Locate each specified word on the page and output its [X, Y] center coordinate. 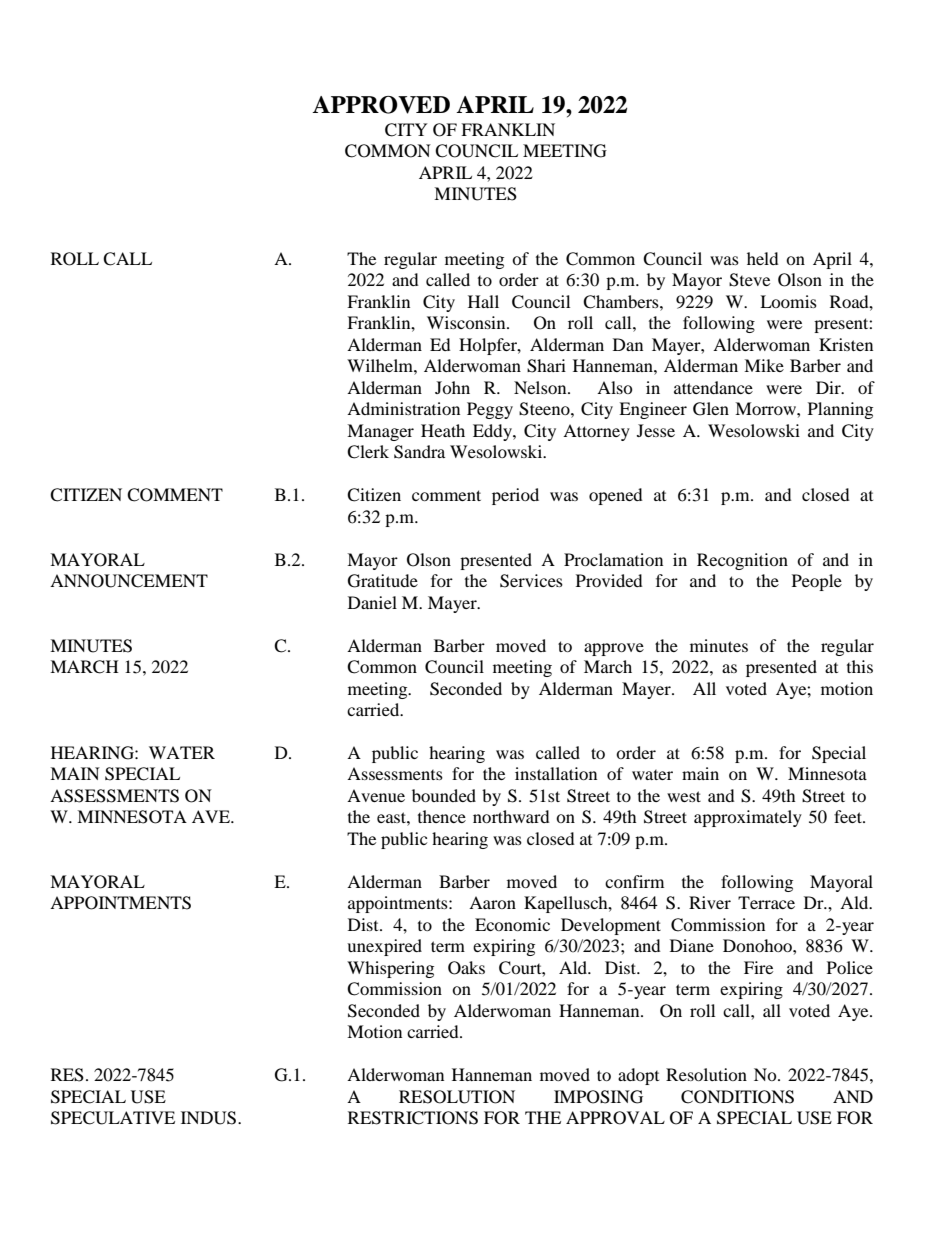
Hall [483, 301]
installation [556, 773]
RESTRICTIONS [413, 1118]
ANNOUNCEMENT [129, 581]
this [860, 666]
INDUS [210, 1118]
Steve [749, 280]
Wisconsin [467, 322]
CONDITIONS [737, 1097]
